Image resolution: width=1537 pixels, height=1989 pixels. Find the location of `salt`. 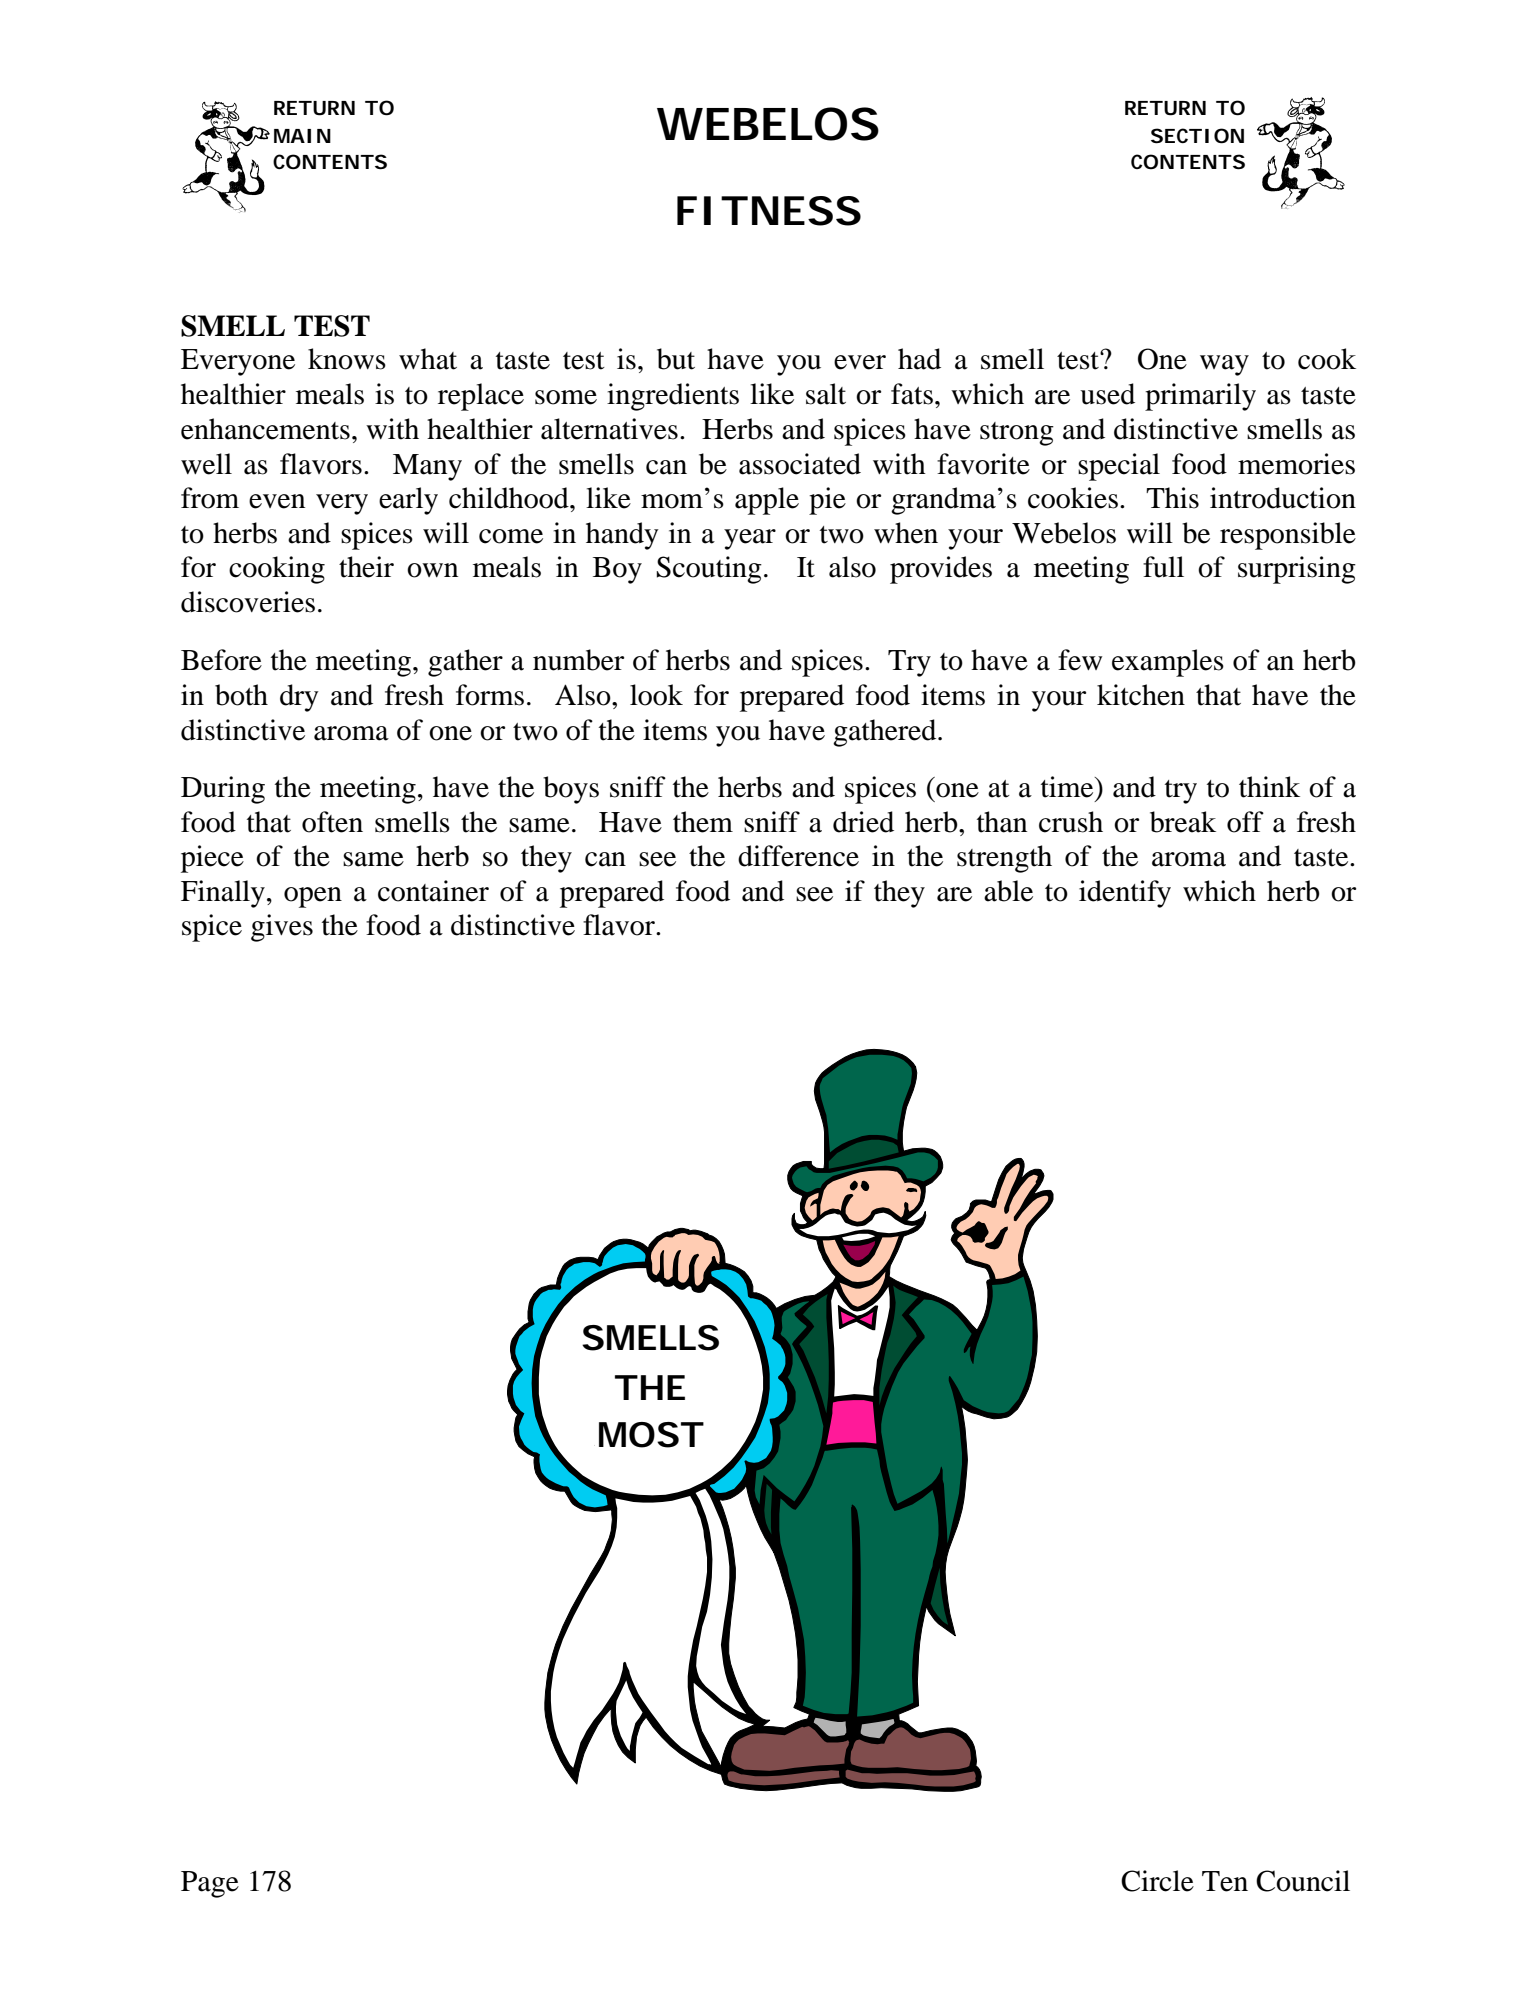

salt is located at coordinates (826, 394).
